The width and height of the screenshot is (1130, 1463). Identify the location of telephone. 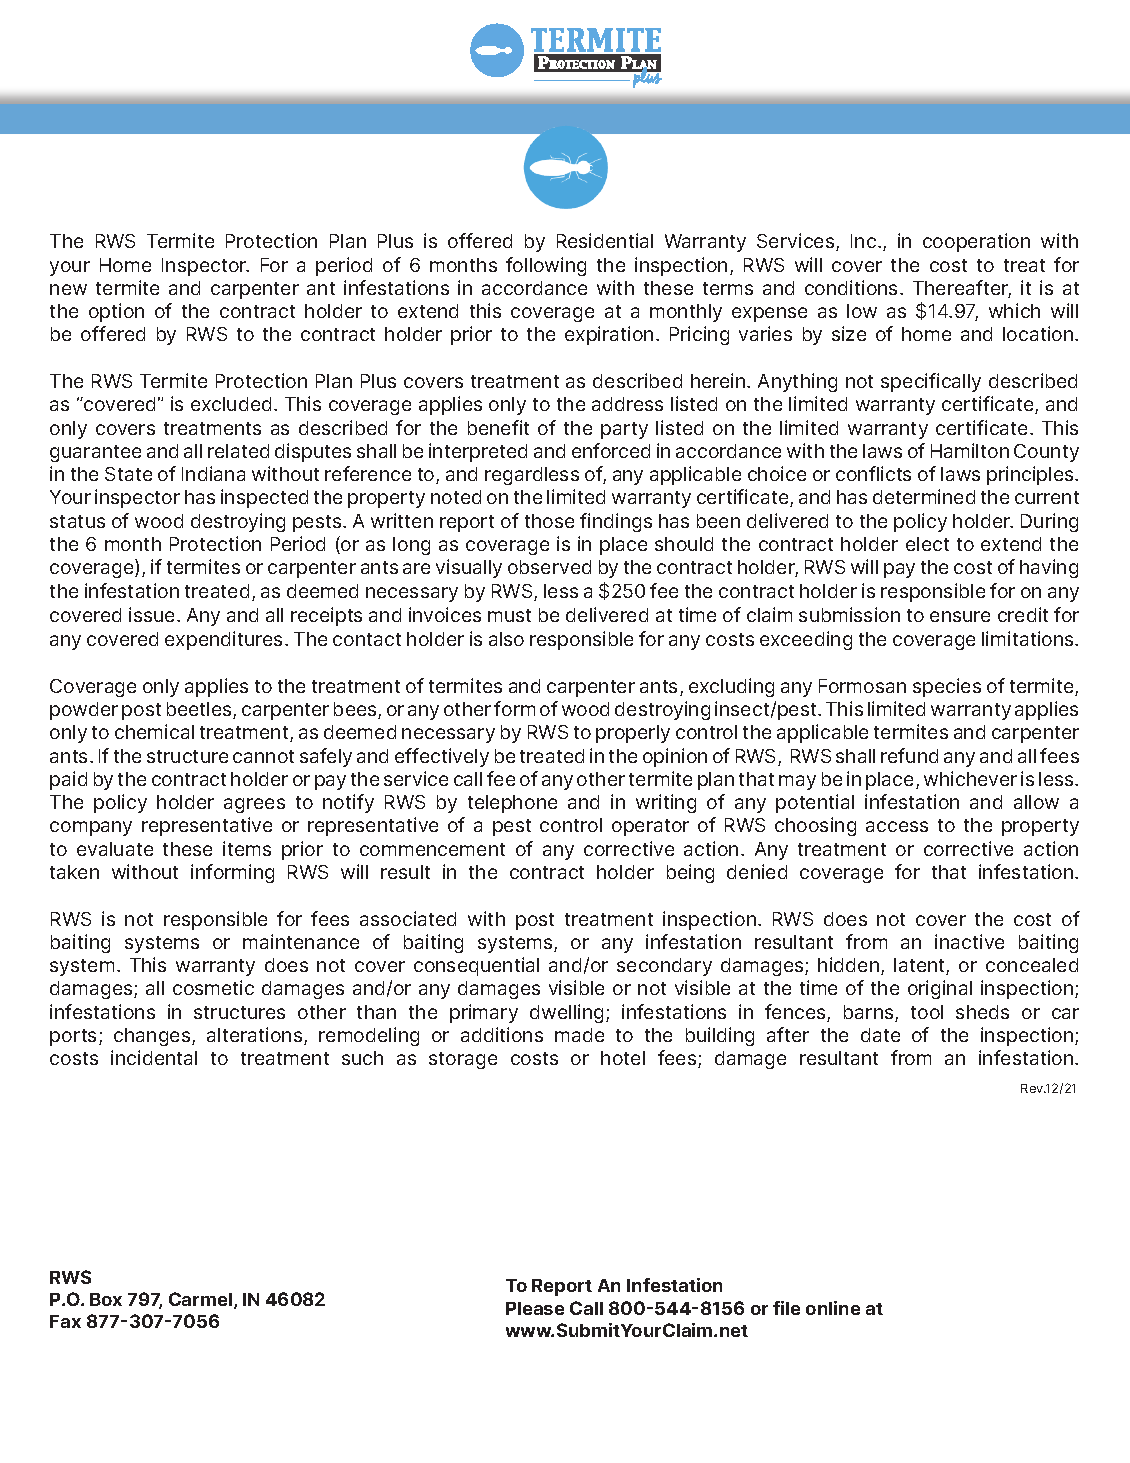
(512, 804).
